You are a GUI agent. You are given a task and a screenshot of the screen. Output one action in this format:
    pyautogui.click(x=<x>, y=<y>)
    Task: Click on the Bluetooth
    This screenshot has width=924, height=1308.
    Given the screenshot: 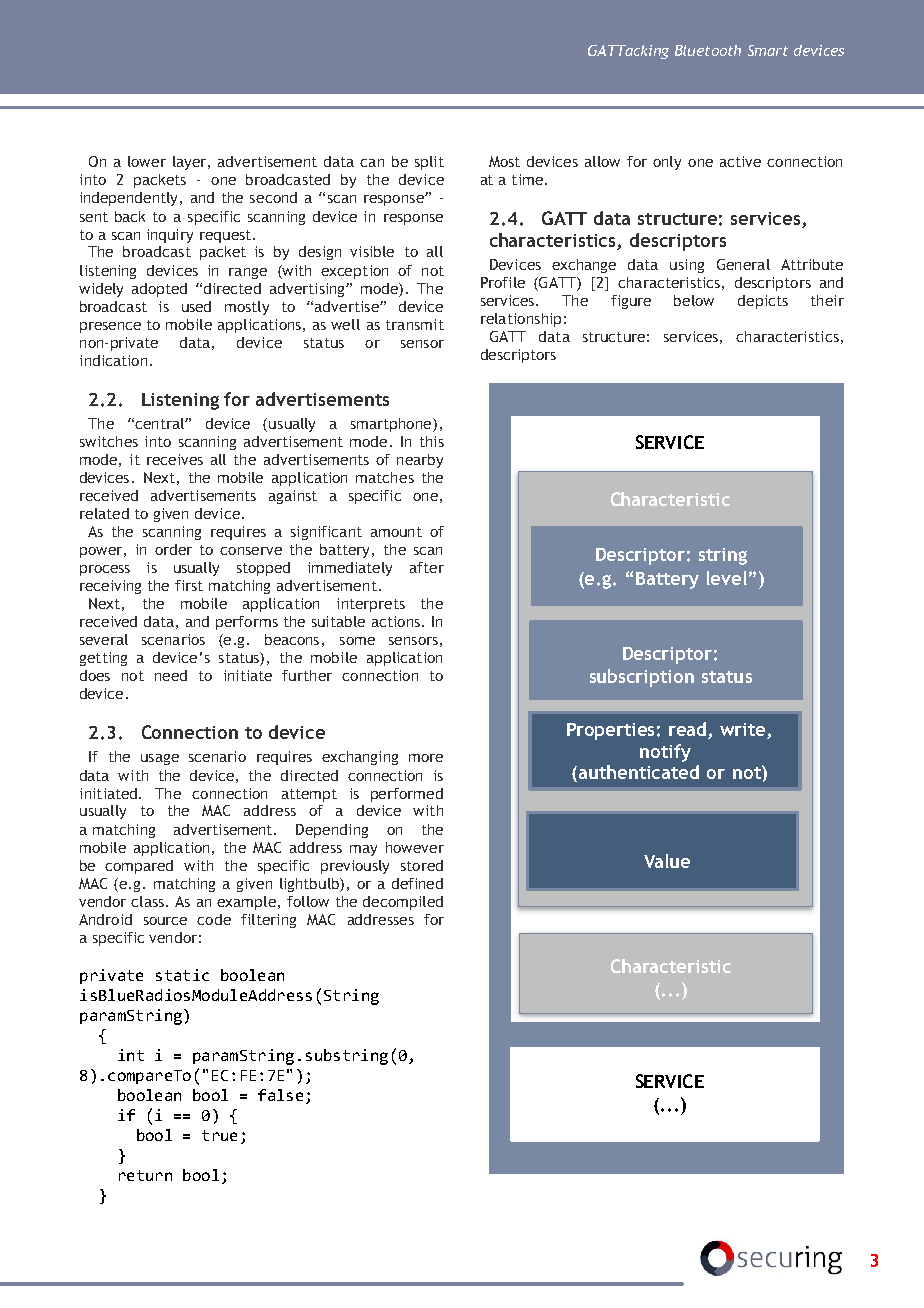 What is the action you would take?
    pyautogui.click(x=708, y=50)
